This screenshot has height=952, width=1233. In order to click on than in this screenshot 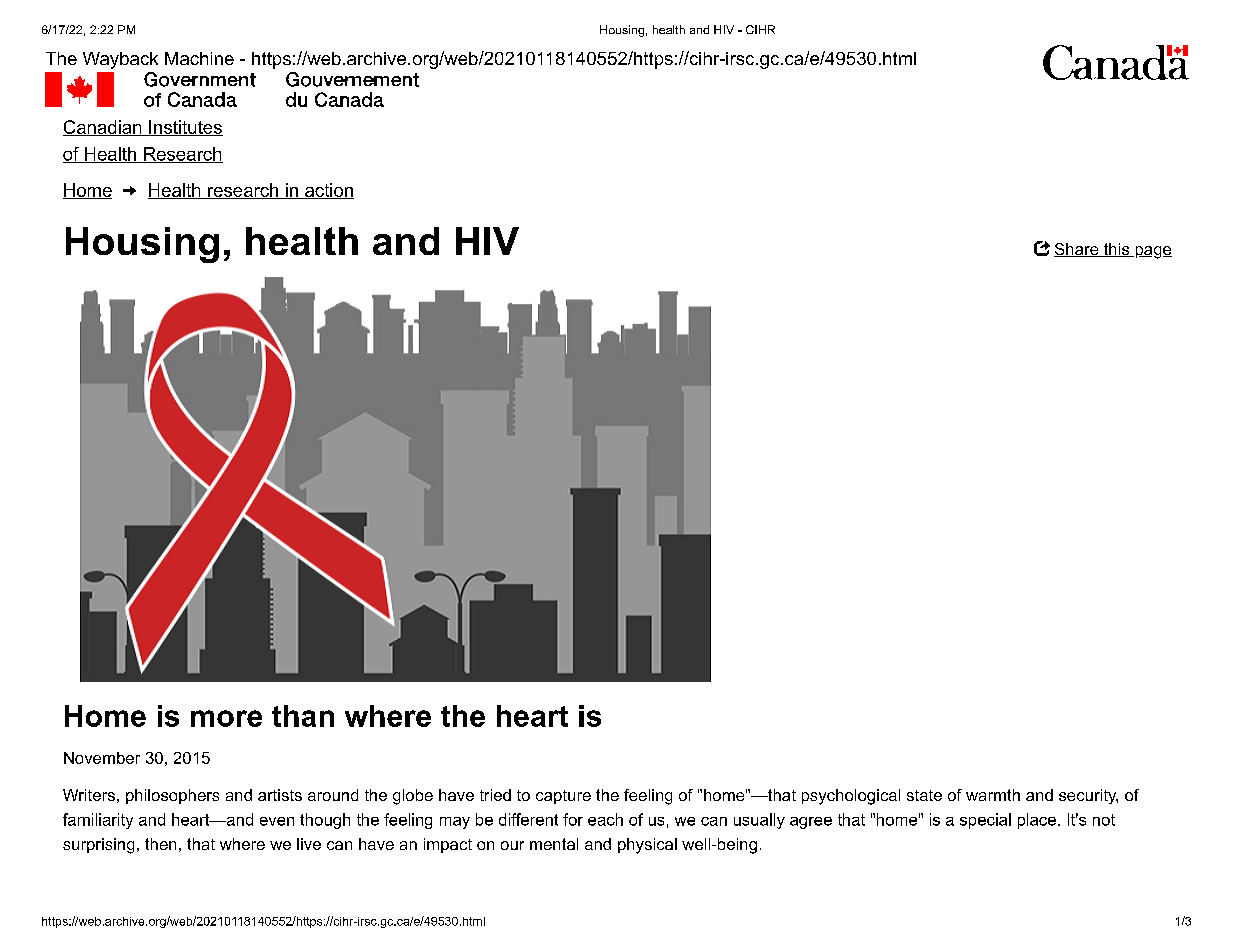, I will do `click(303, 716)`.
